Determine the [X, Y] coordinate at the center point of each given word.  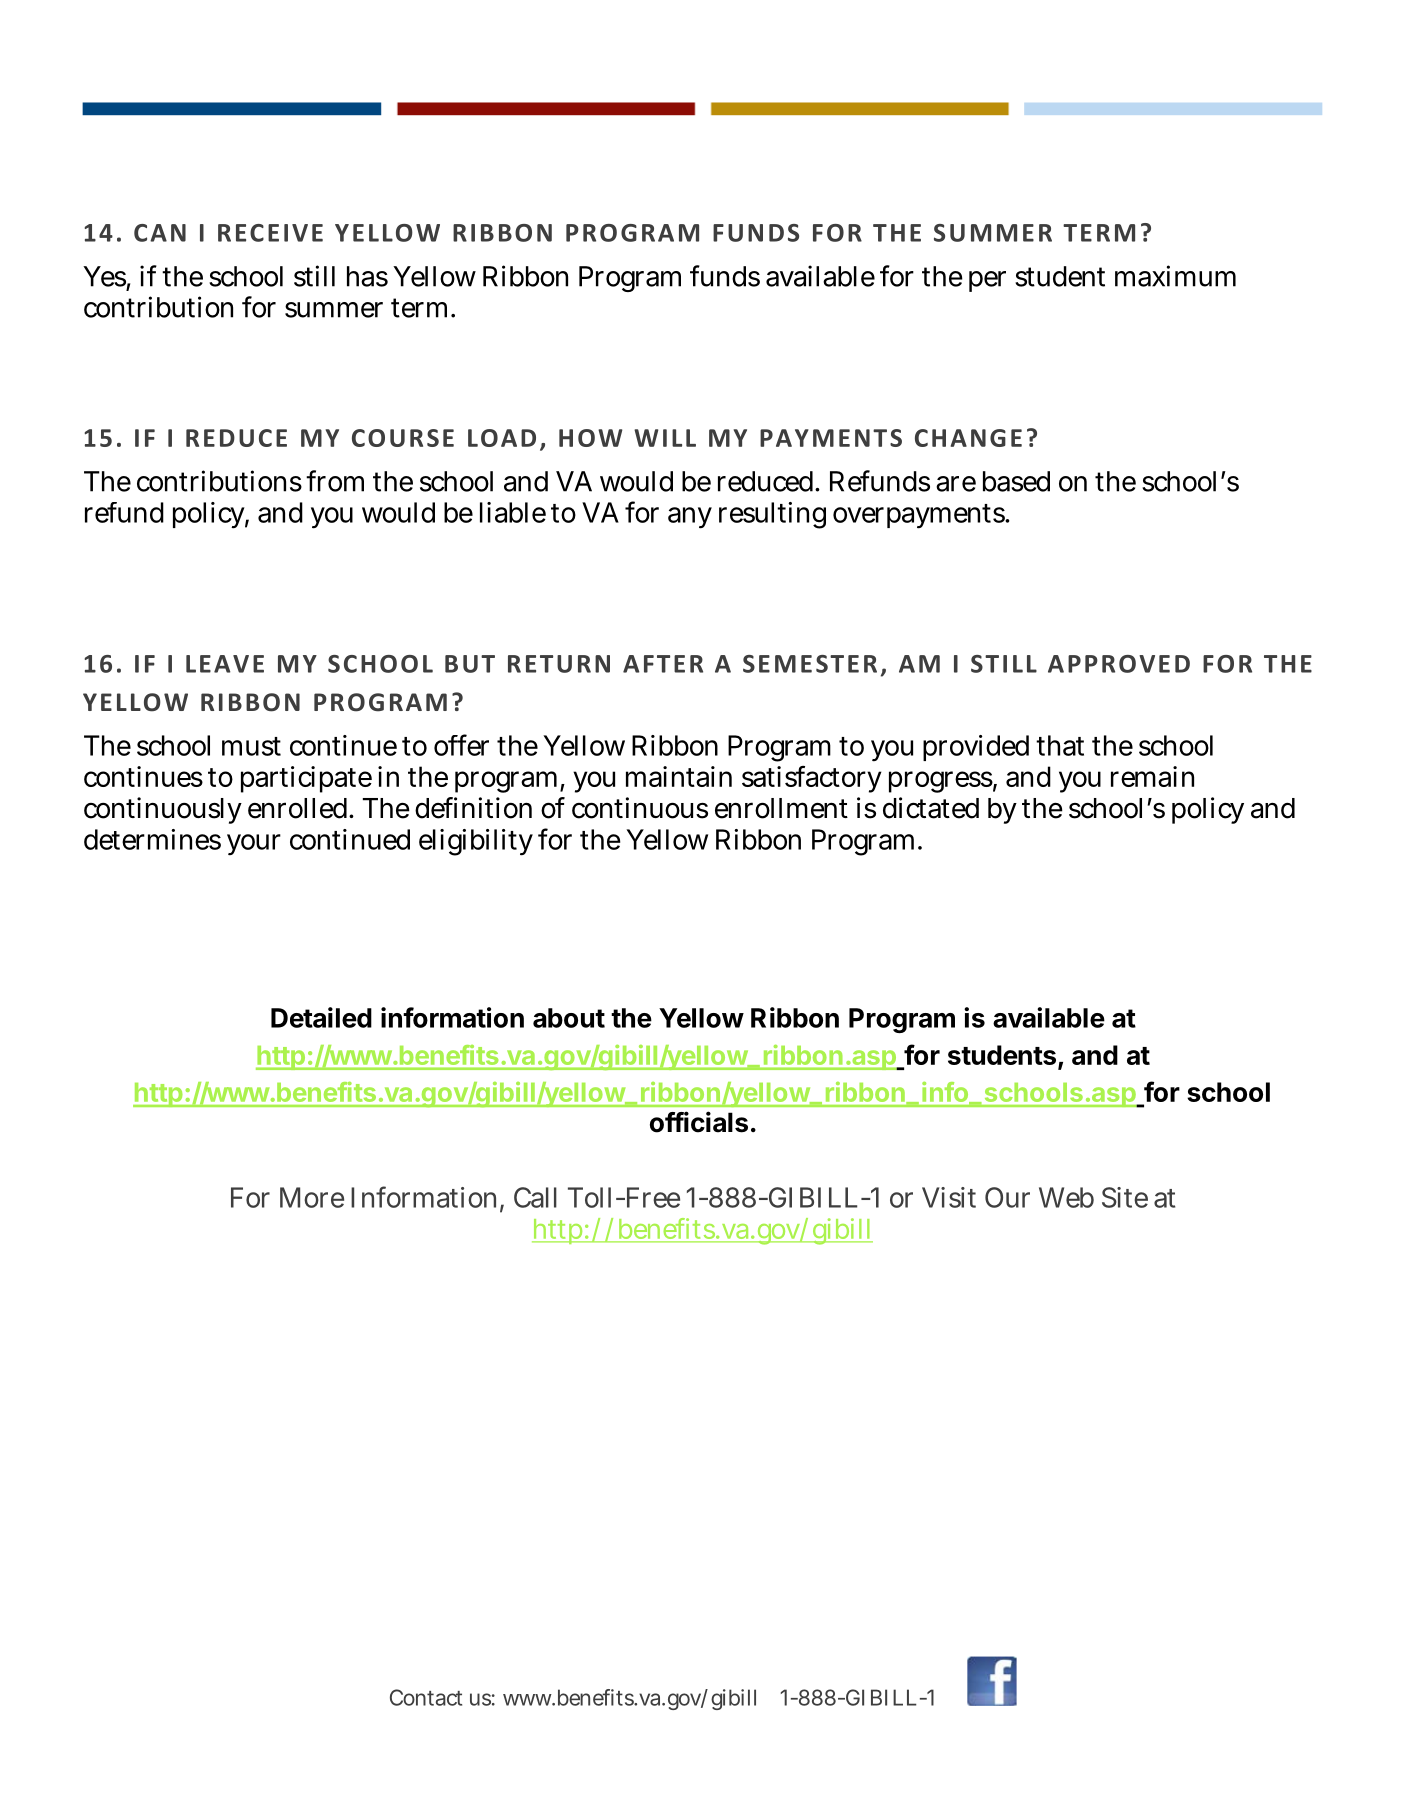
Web [1066, 1197]
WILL [665, 438]
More [312, 1197]
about [569, 1018]
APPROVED [1119, 664]
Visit [949, 1197]
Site [1125, 1197]
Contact [426, 1697]
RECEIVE [270, 233]
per [987, 281]
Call [535, 1197]
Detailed [321, 1017]
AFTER [663, 664]
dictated [931, 808]
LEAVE [225, 664]
